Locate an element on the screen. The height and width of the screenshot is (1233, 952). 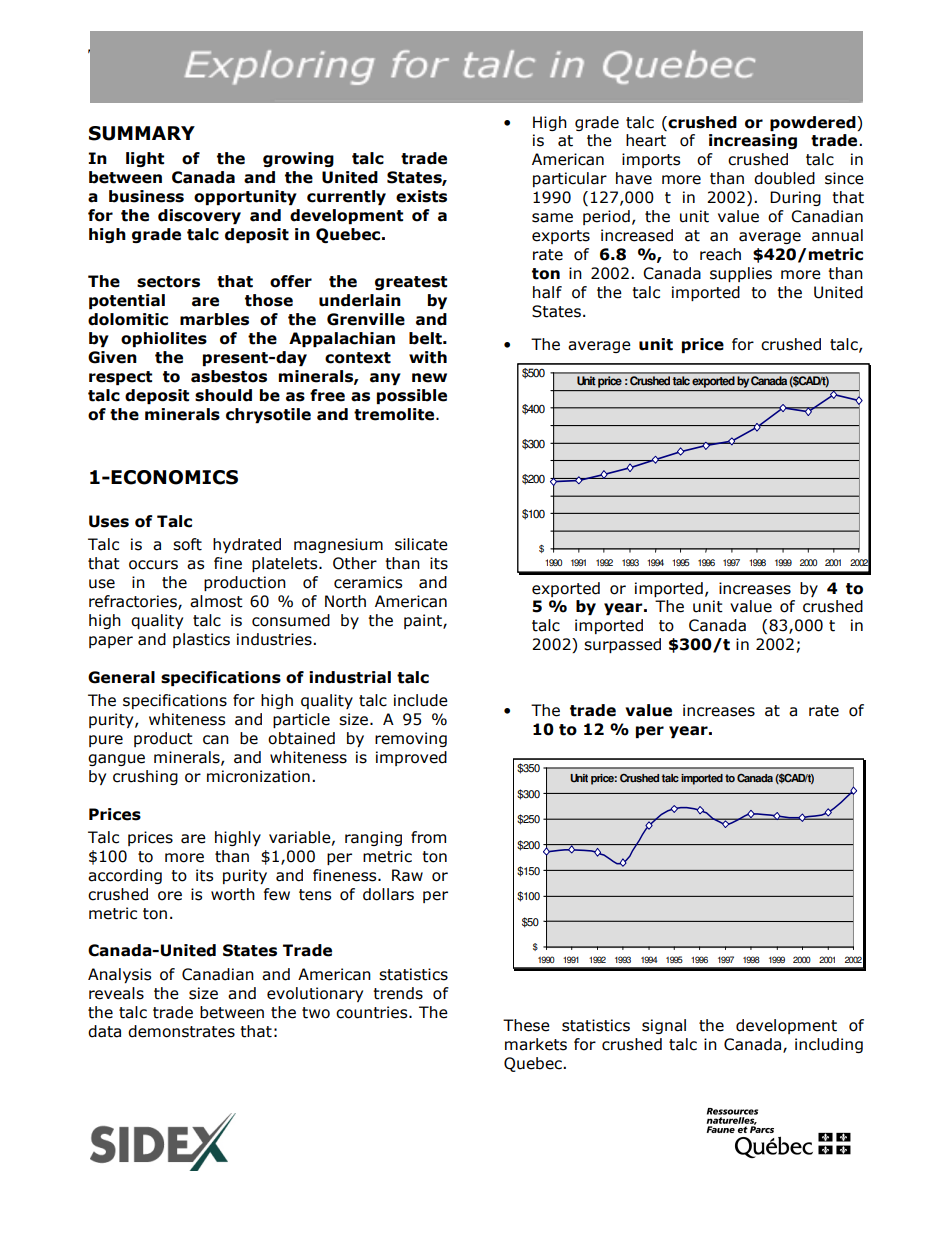
surpassed is located at coordinates (622, 645).
